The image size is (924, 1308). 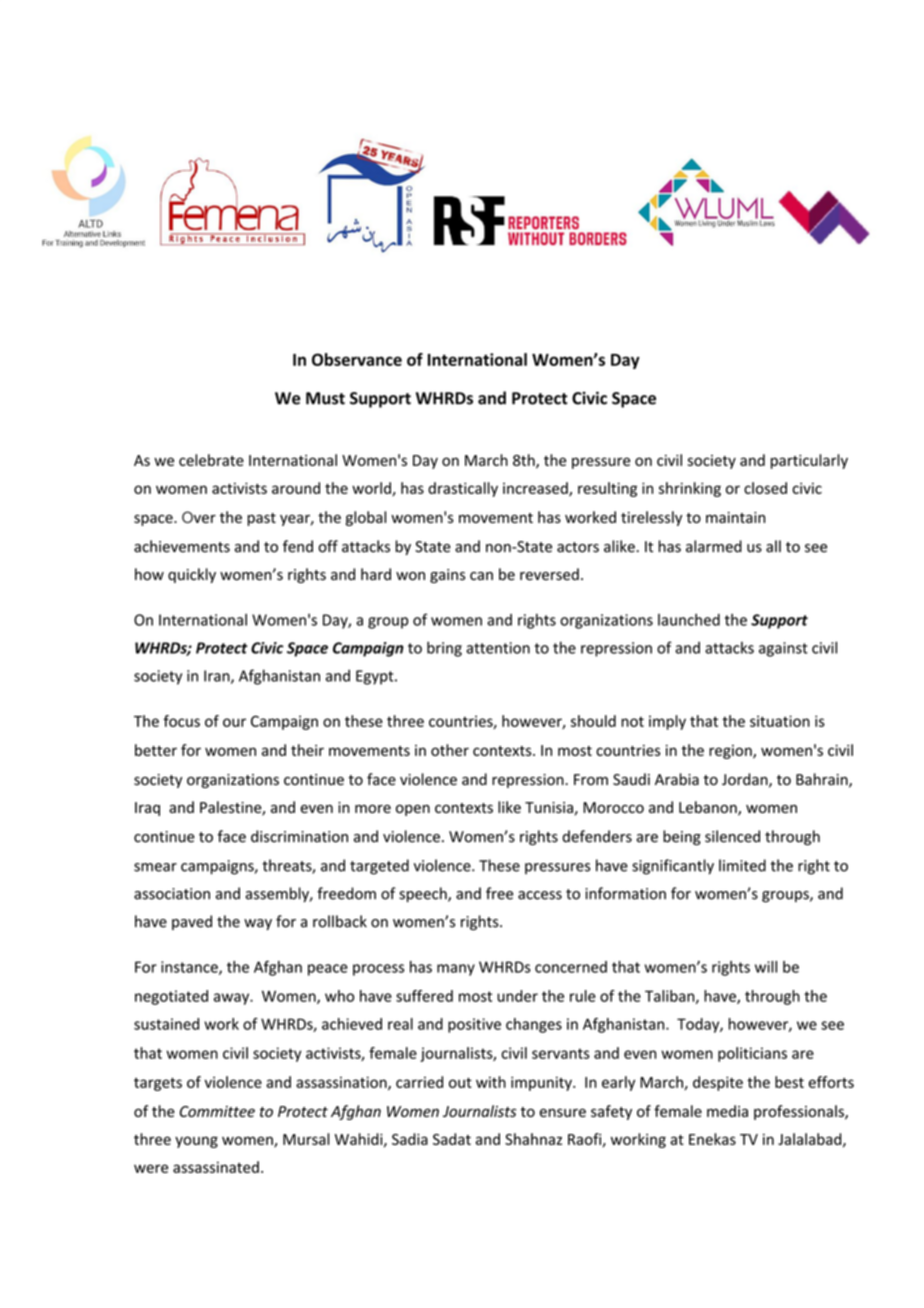 I want to click on media, so click(x=727, y=1111).
